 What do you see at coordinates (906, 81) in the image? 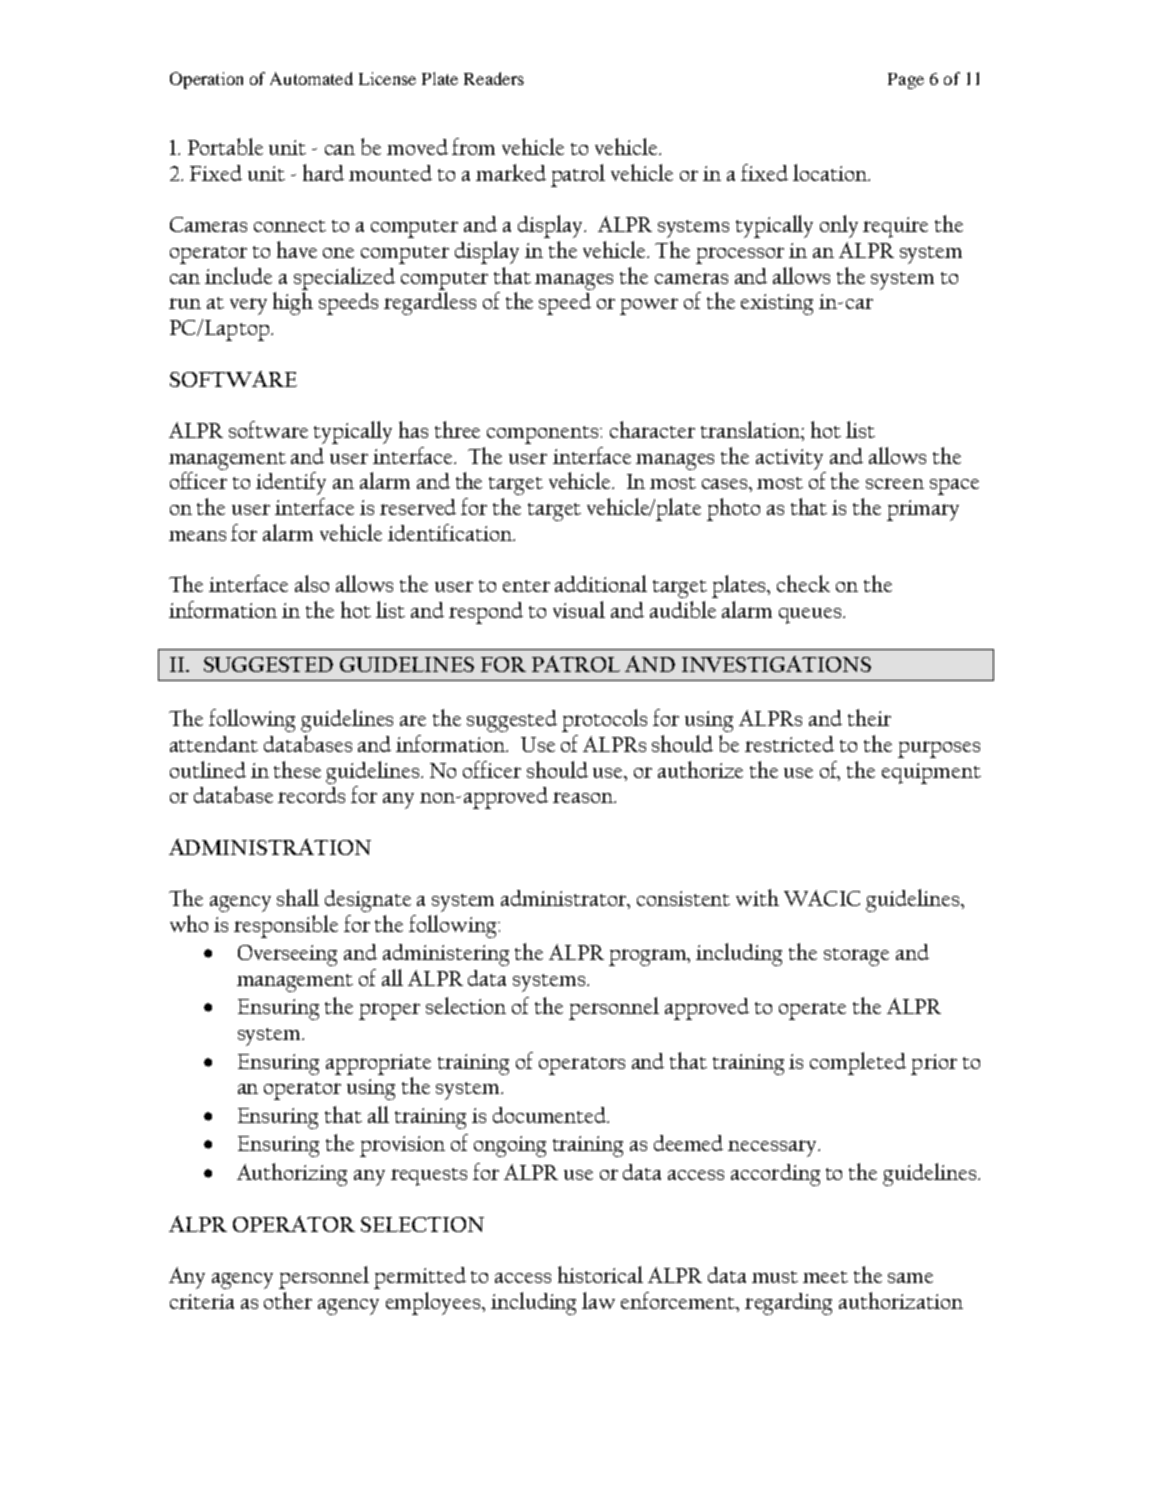
I see `Page` at bounding box center [906, 81].
